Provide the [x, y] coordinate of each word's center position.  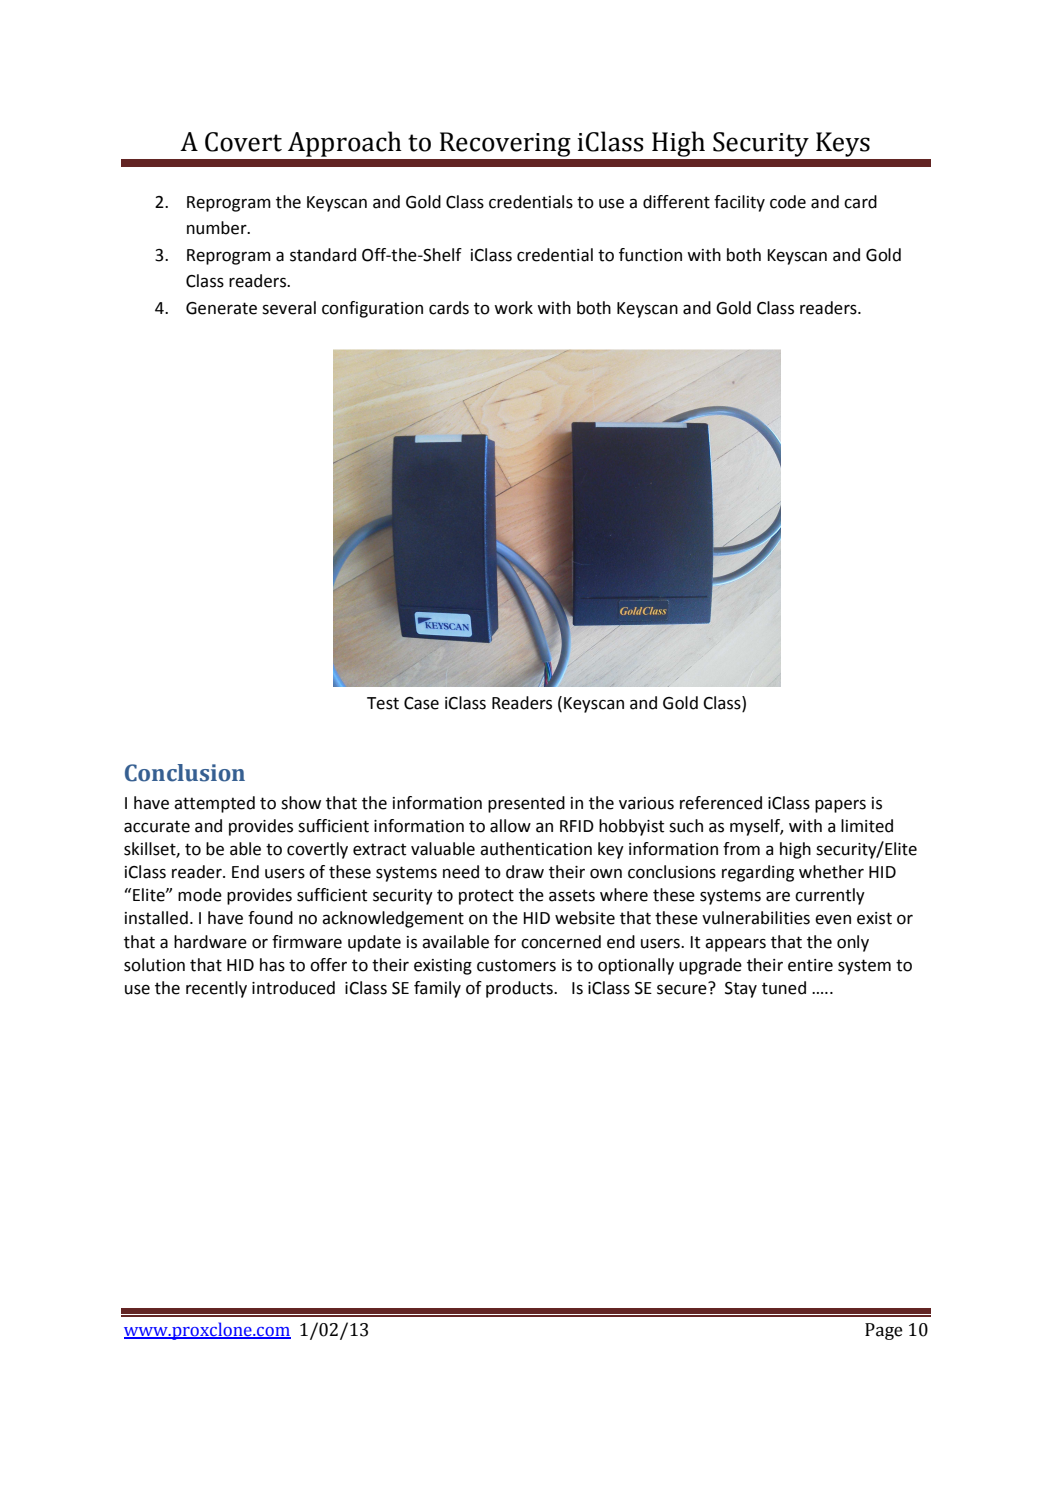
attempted [214, 804]
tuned [784, 988]
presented [526, 804]
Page [884, 1331]
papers [840, 806]
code [788, 202]
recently [216, 989]
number [218, 228]
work [513, 308]
